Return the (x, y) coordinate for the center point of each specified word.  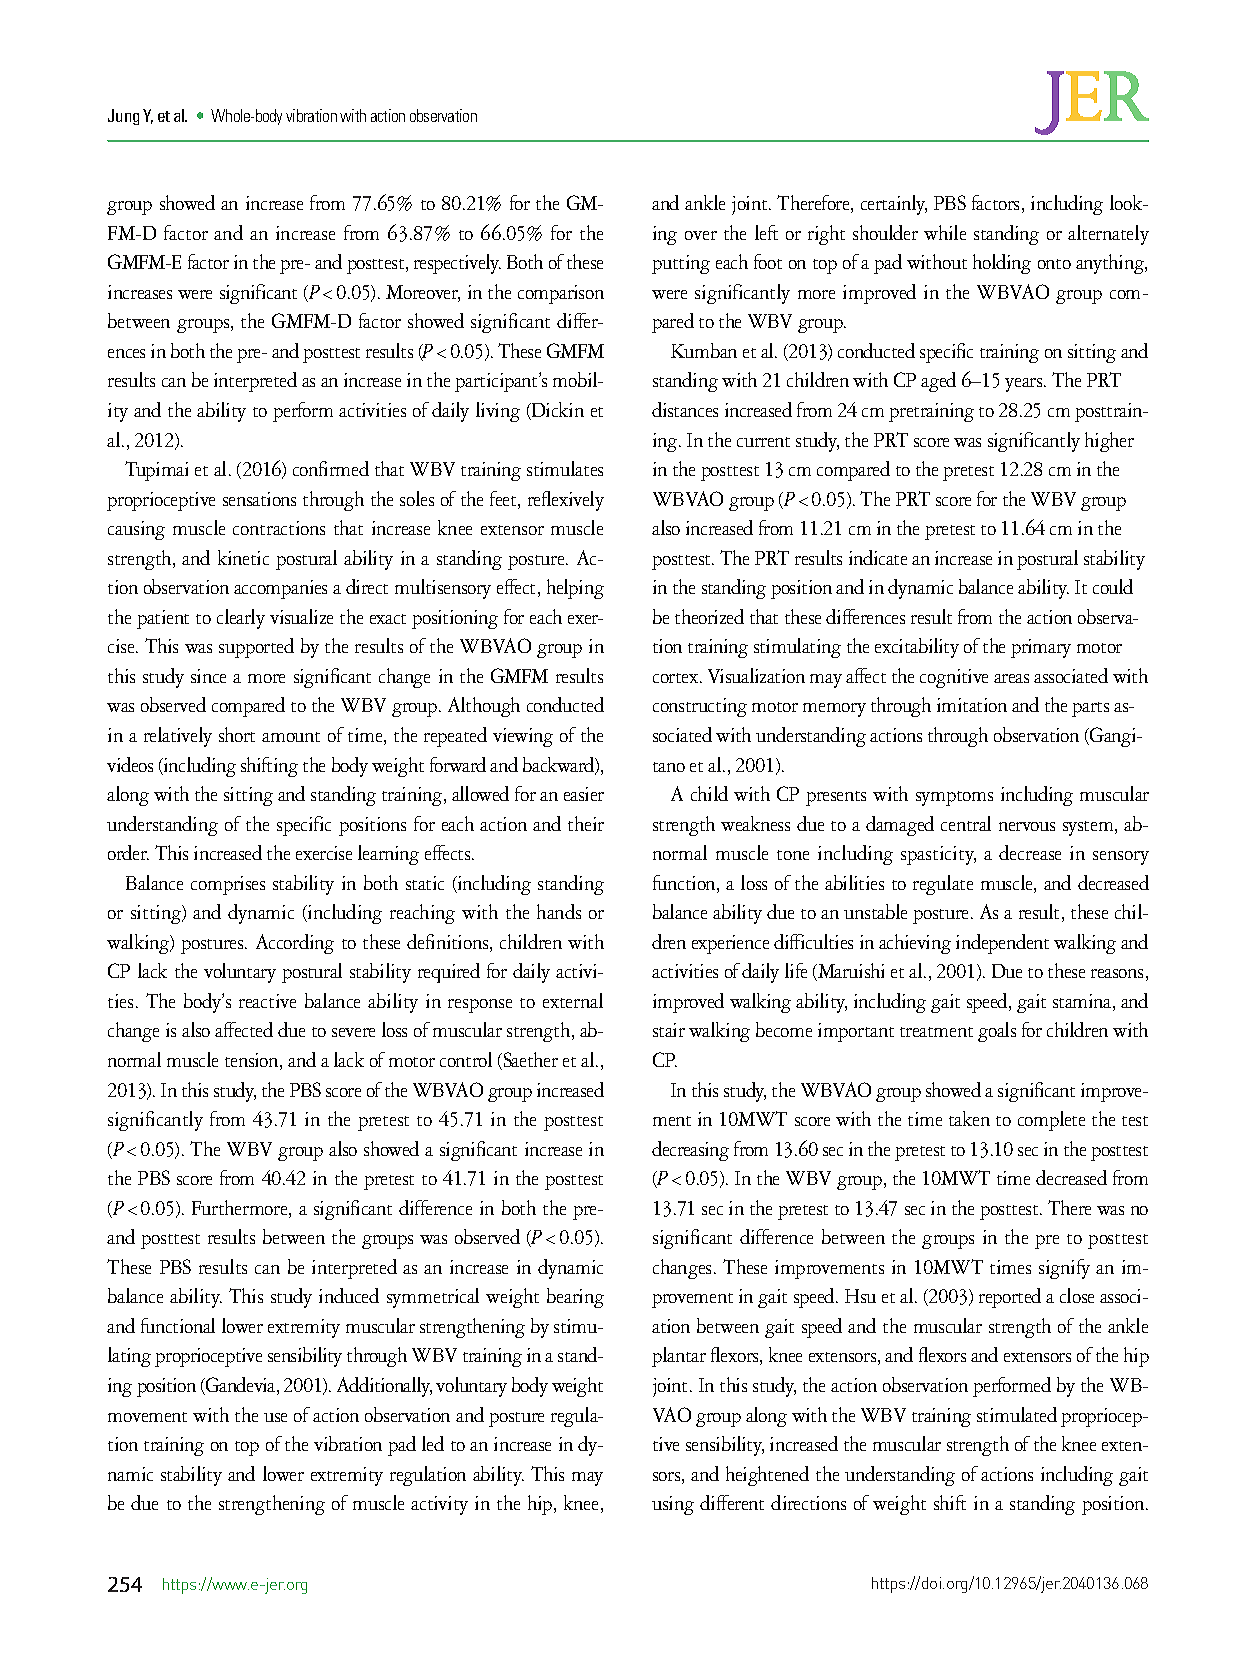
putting (681, 264)
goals (997, 1032)
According (295, 944)
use (275, 1417)
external (573, 1000)
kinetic (243, 557)
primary (1041, 648)
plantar (679, 1357)
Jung (123, 117)
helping (575, 589)
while (945, 232)
